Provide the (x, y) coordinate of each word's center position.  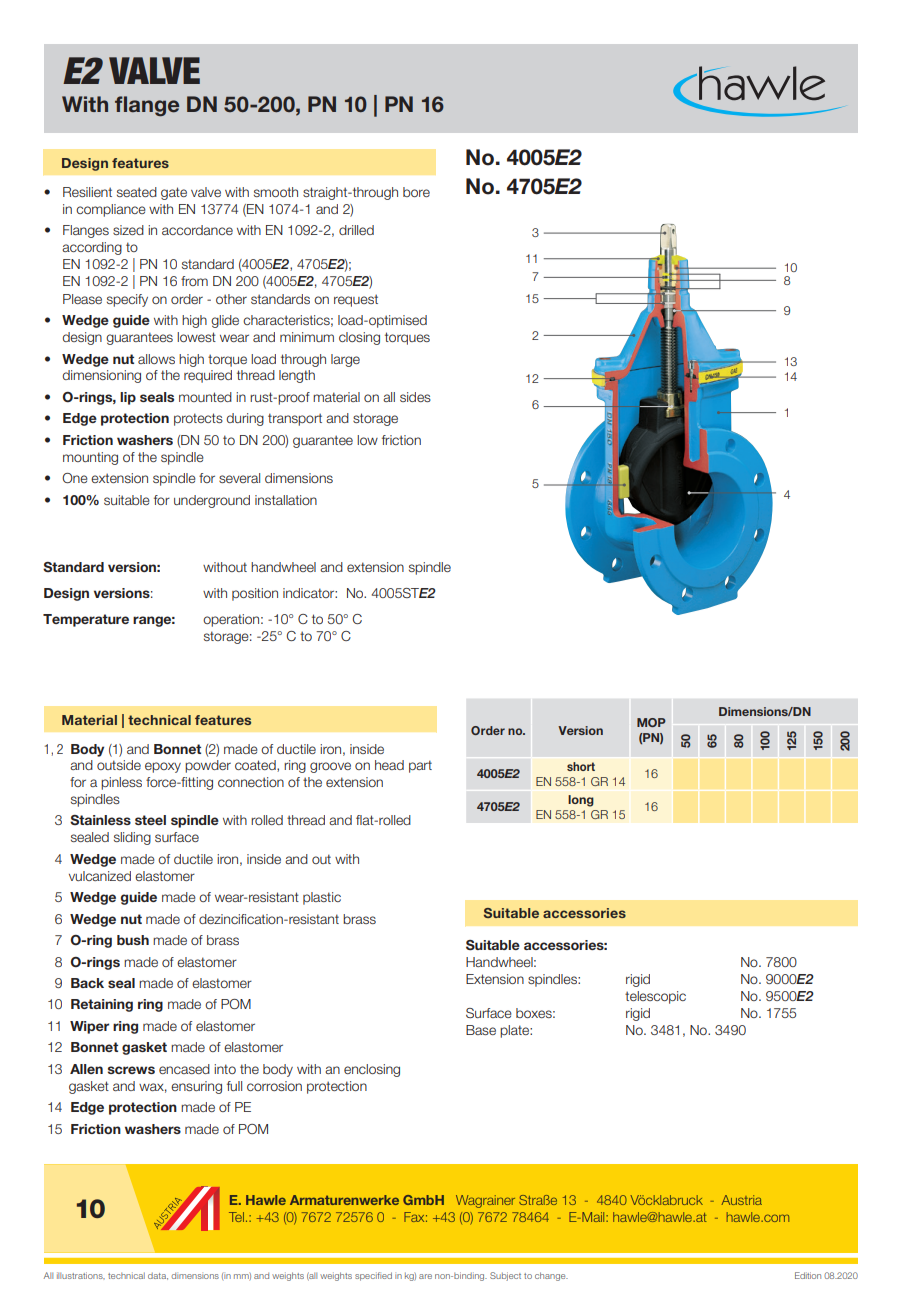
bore (416, 192)
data (158, 1276)
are (425, 1276)
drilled (356, 230)
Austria (742, 1200)
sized (128, 230)
